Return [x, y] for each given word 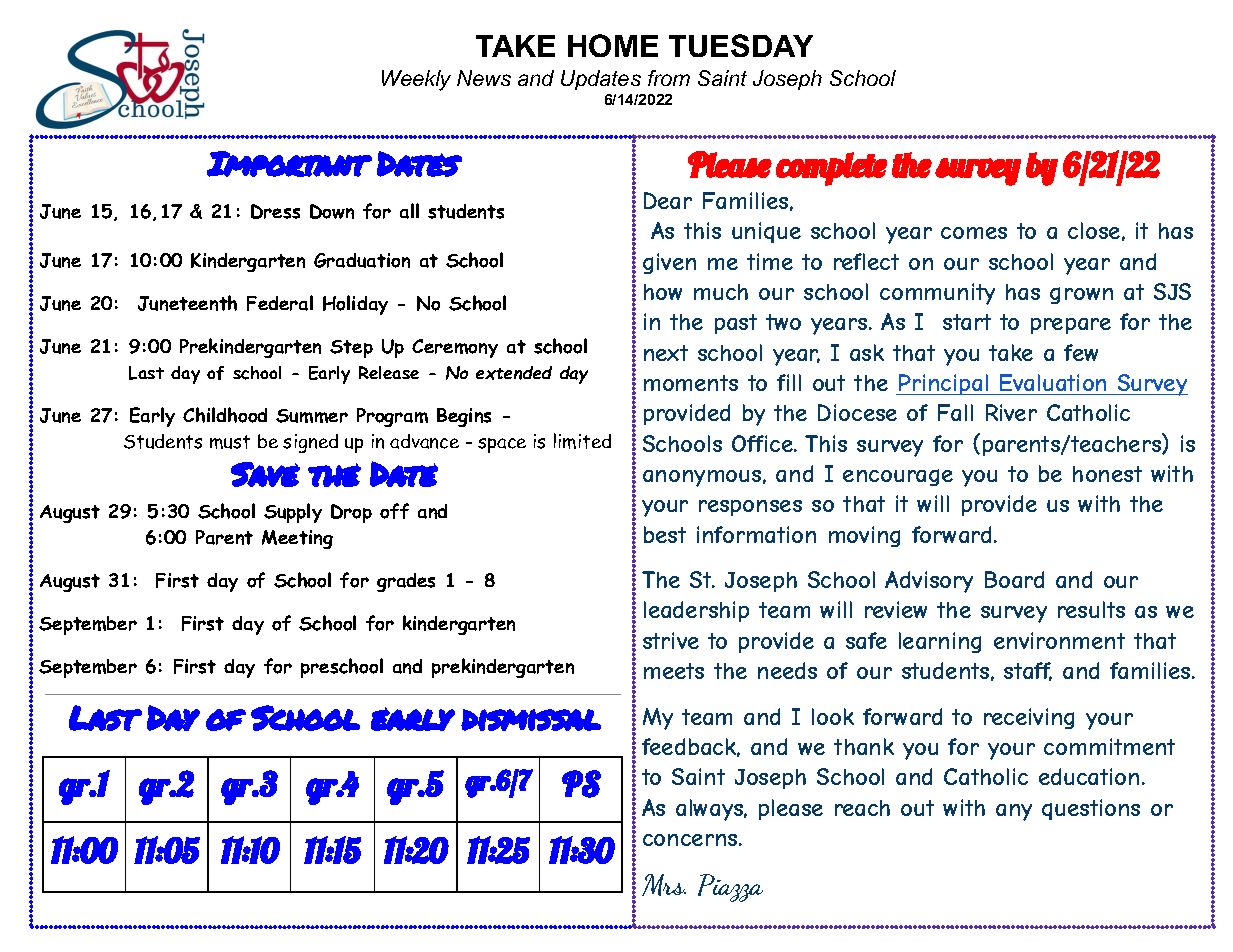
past [736, 324]
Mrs [664, 885]
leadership [696, 611]
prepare [1071, 326]
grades [406, 582]
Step [351, 349]
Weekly [416, 80]
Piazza [730, 888]
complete [831, 169]
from [669, 78]
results [1091, 609]
